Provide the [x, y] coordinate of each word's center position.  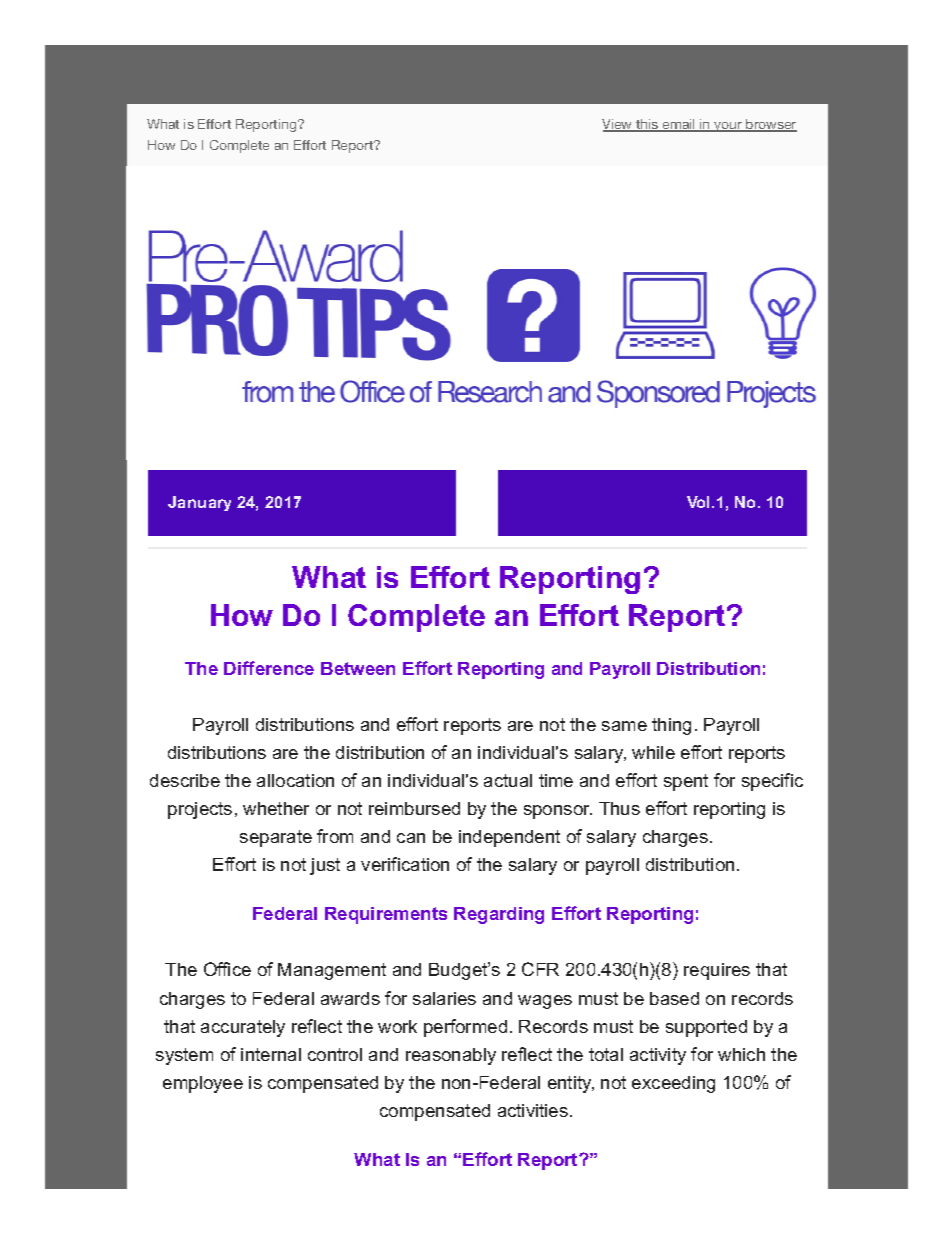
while [653, 752]
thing [671, 726]
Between [358, 668]
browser [770, 125]
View [618, 125]
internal [271, 1054]
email [679, 125]
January [199, 503]
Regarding [499, 915]
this [647, 125]
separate [276, 838]
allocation [295, 780]
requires [717, 971]
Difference [269, 668]
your [728, 127]
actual [508, 780]
